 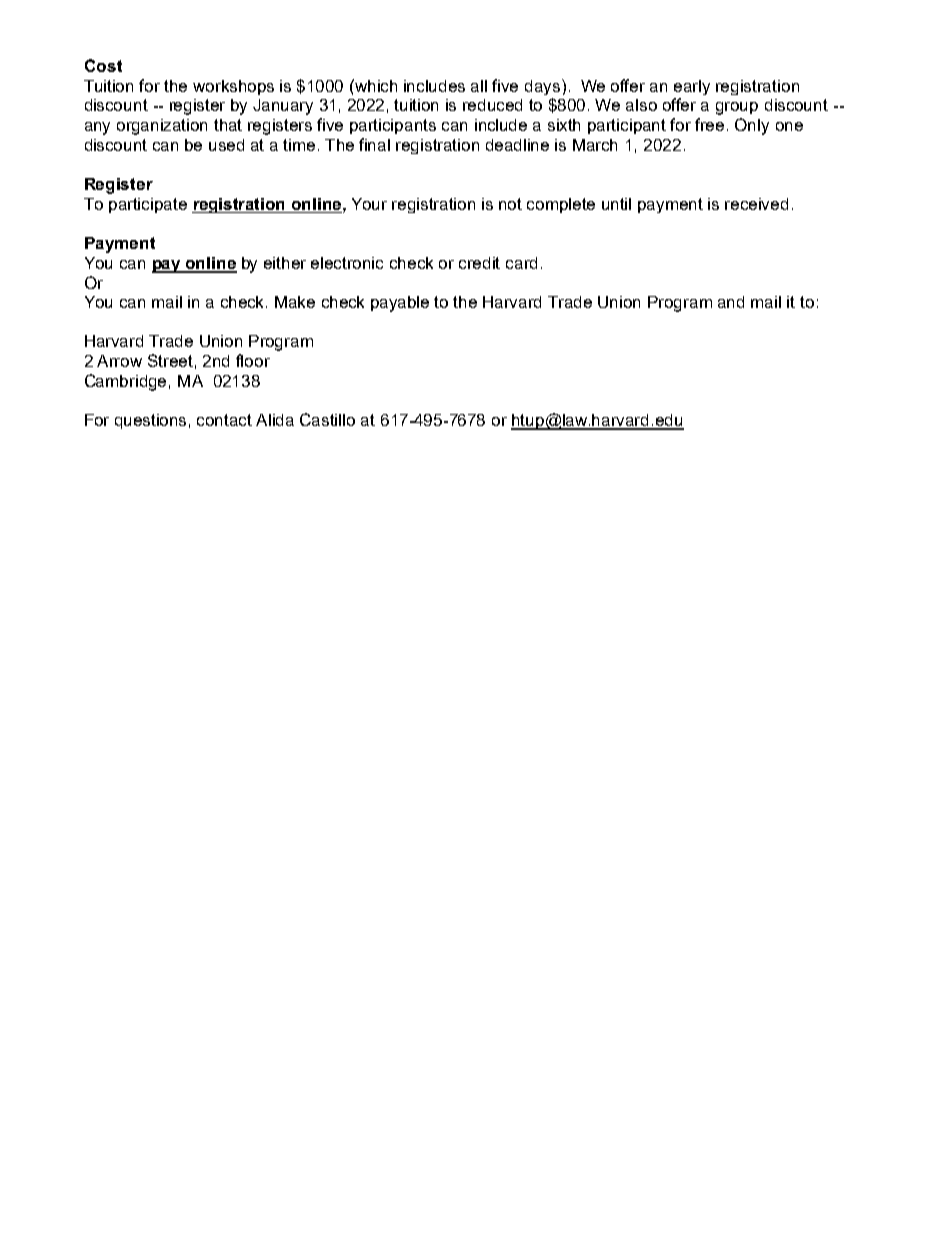 I want to click on workshops, so click(x=233, y=87).
